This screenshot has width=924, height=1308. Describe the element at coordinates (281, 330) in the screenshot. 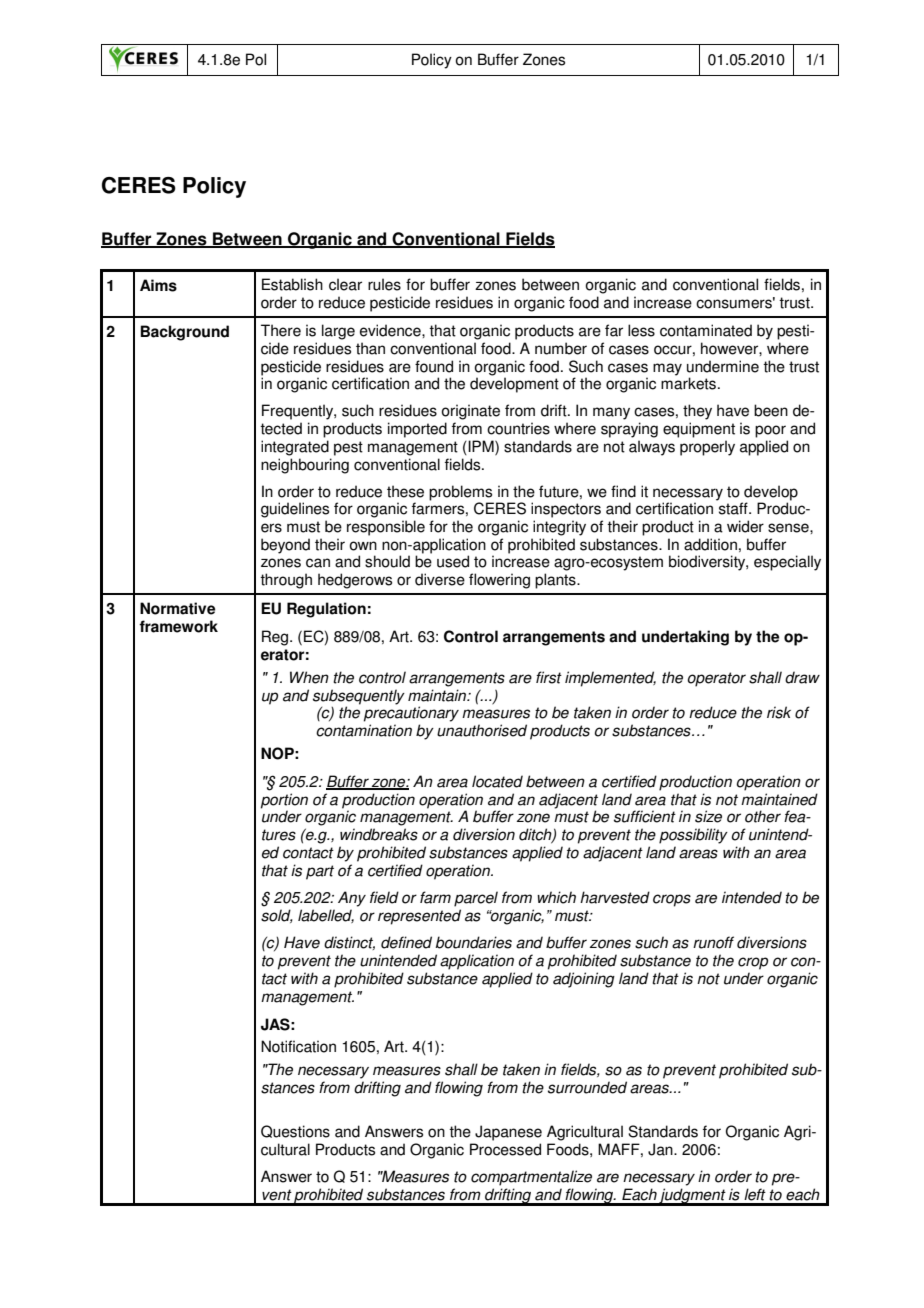

I see `There` at that location.
